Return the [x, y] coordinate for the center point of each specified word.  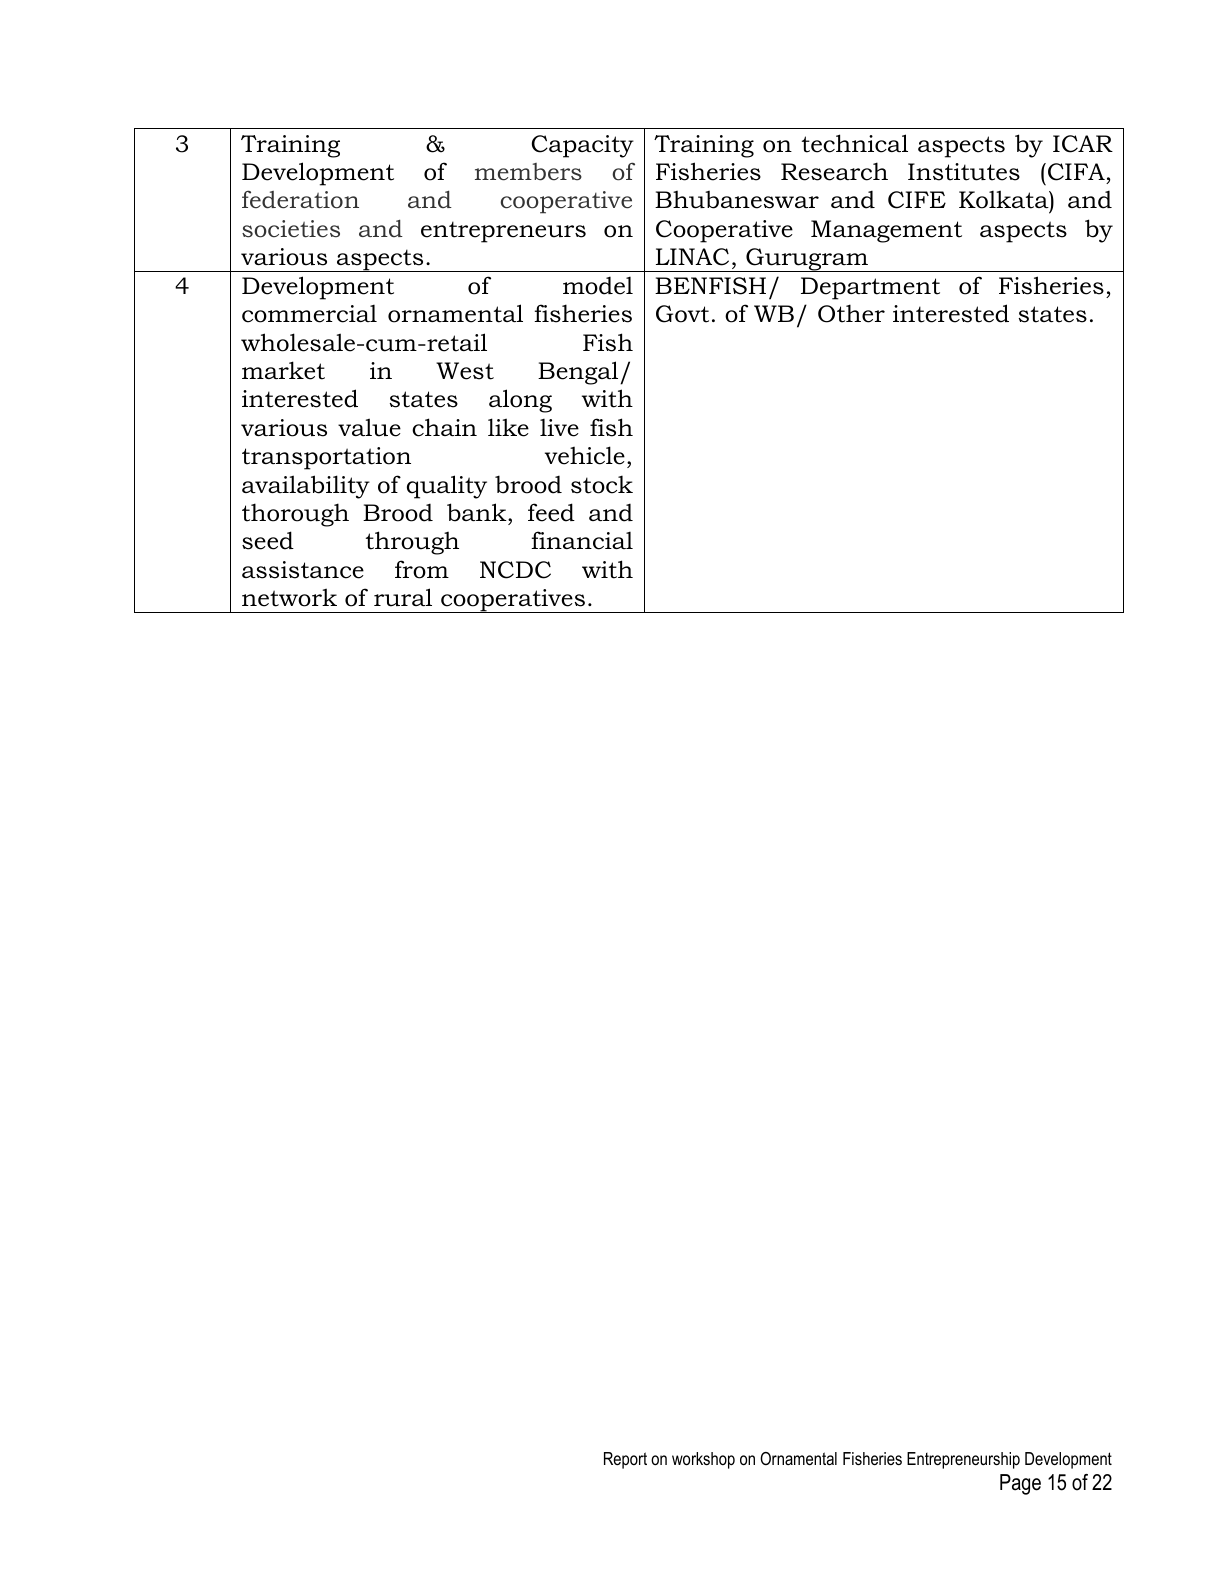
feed [551, 512]
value [369, 427]
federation [300, 199]
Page [1020, 1484]
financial [582, 540]
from [422, 569]
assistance [303, 570]
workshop [703, 1460]
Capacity [583, 146]
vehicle [585, 455]
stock [602, 484]
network [289, 597]
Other [851, 313]
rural [403, 597]
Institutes [964, 172]
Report [625, 1460]
